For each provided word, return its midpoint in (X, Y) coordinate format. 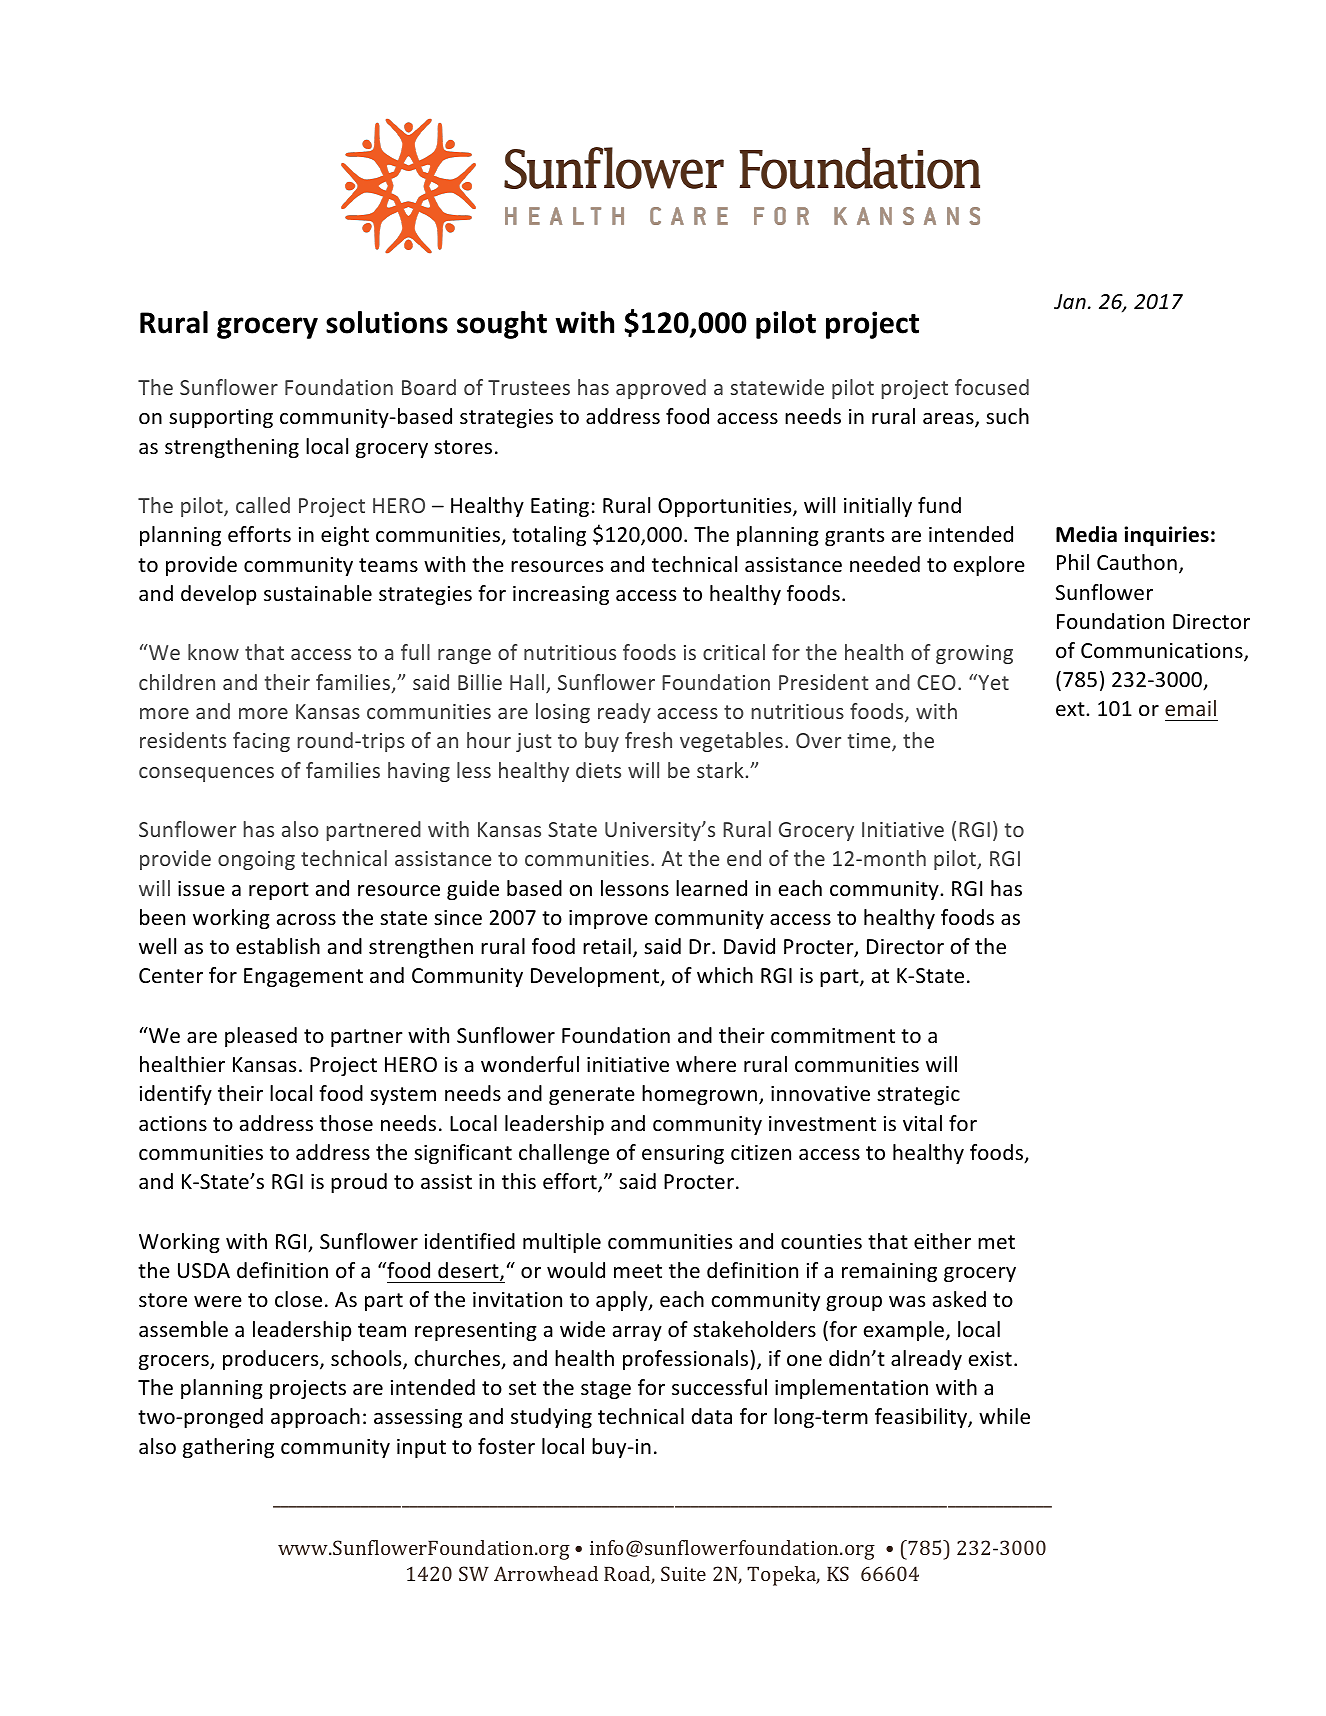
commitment (833, 1036)
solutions (387, 322)
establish (278, 946)
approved (661, 389)
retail (607, 946)
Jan (1070, 301)
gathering (228, 1448)
